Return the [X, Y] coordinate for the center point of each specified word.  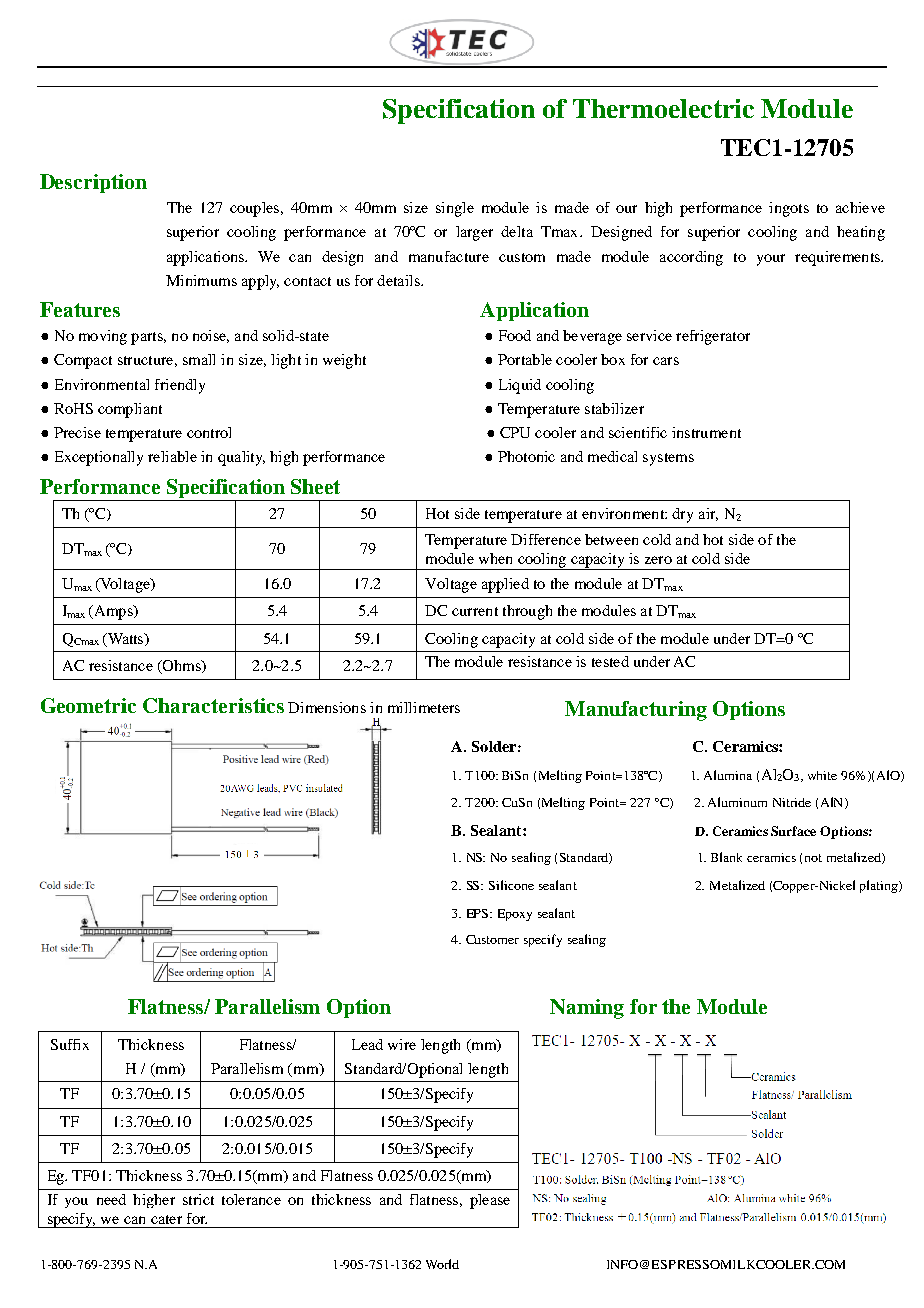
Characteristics [213, 705]
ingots [789, 209]
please [490, 1201]
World [442, 1264]
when [495, 558]
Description [93, 183]
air [708, 514]
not [813, 858]
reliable [172, 456]
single [455, 209]
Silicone [511, 885]
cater [166, 1219]
